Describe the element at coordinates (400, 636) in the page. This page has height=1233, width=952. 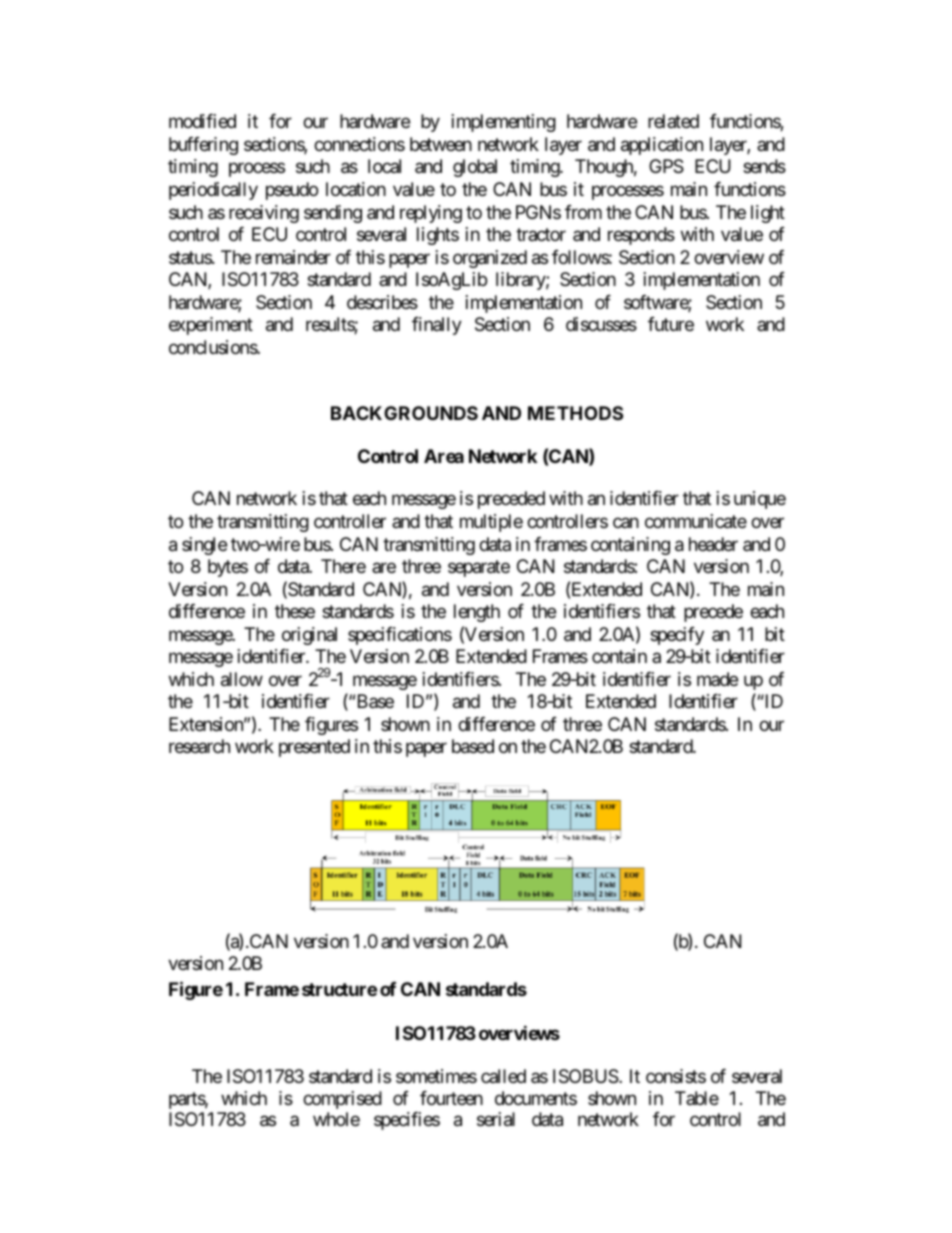
I see `specifications` at that location.
